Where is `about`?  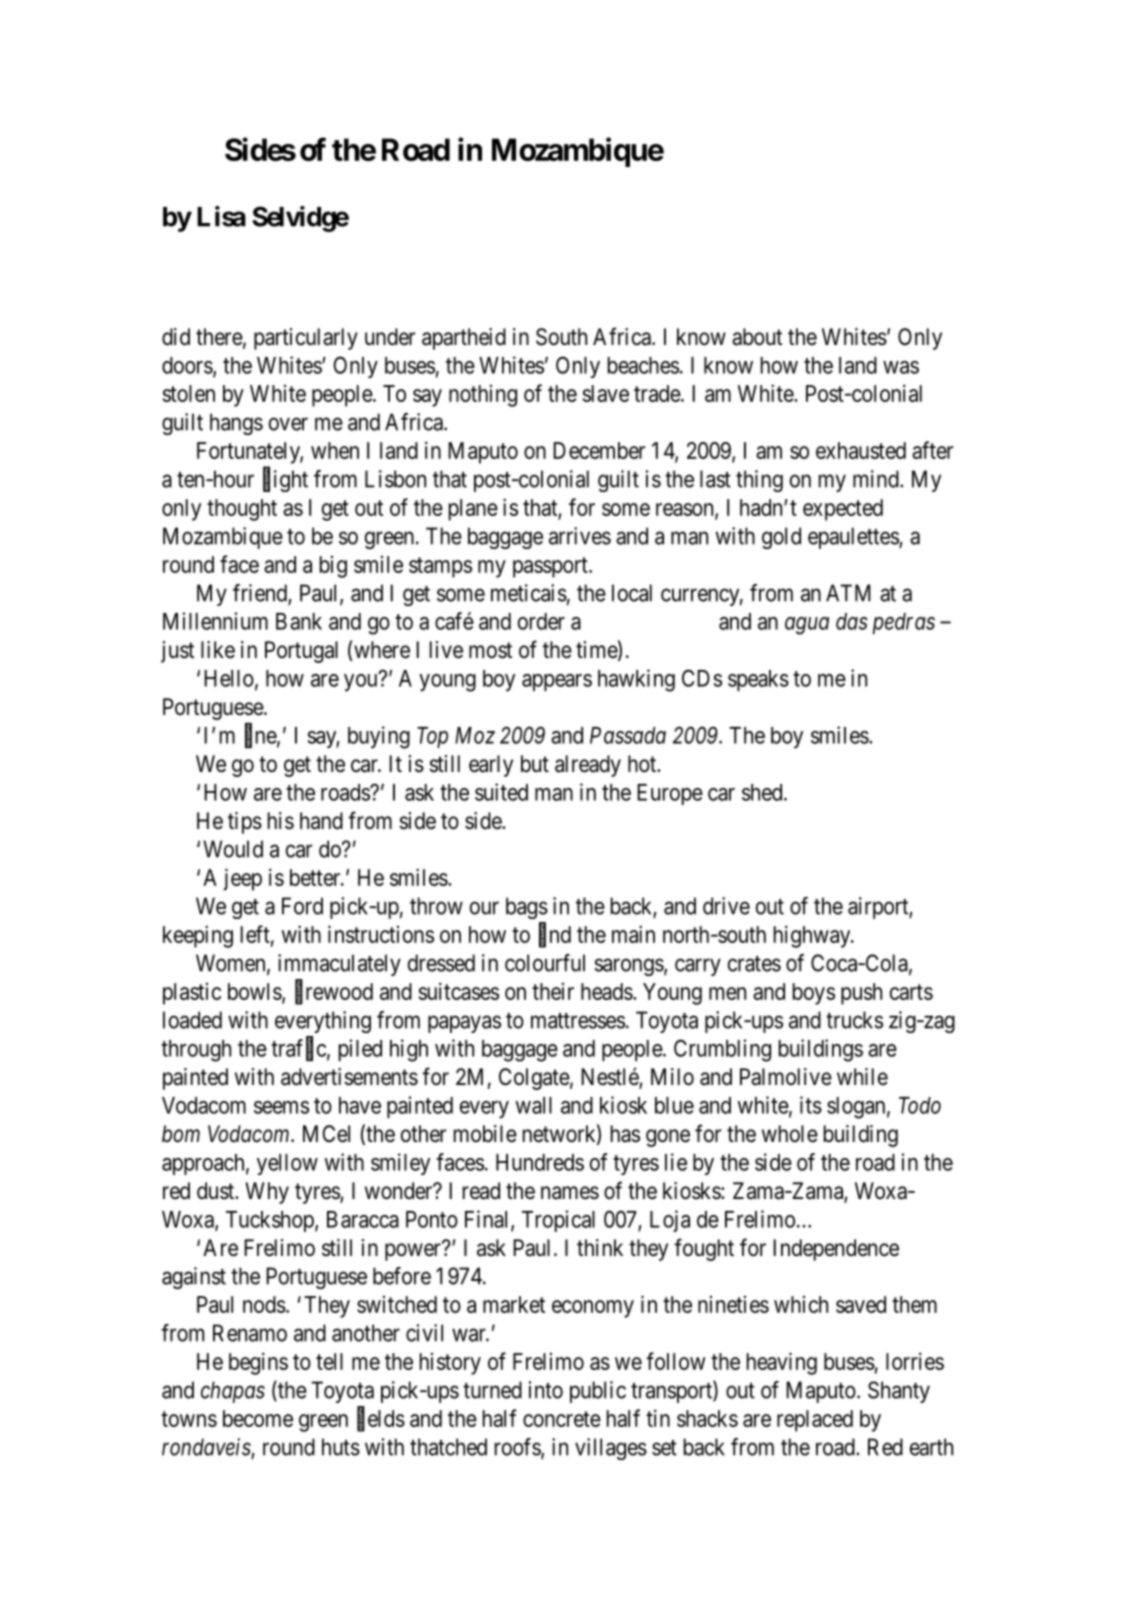
about is located at coordinates (757, 337).
